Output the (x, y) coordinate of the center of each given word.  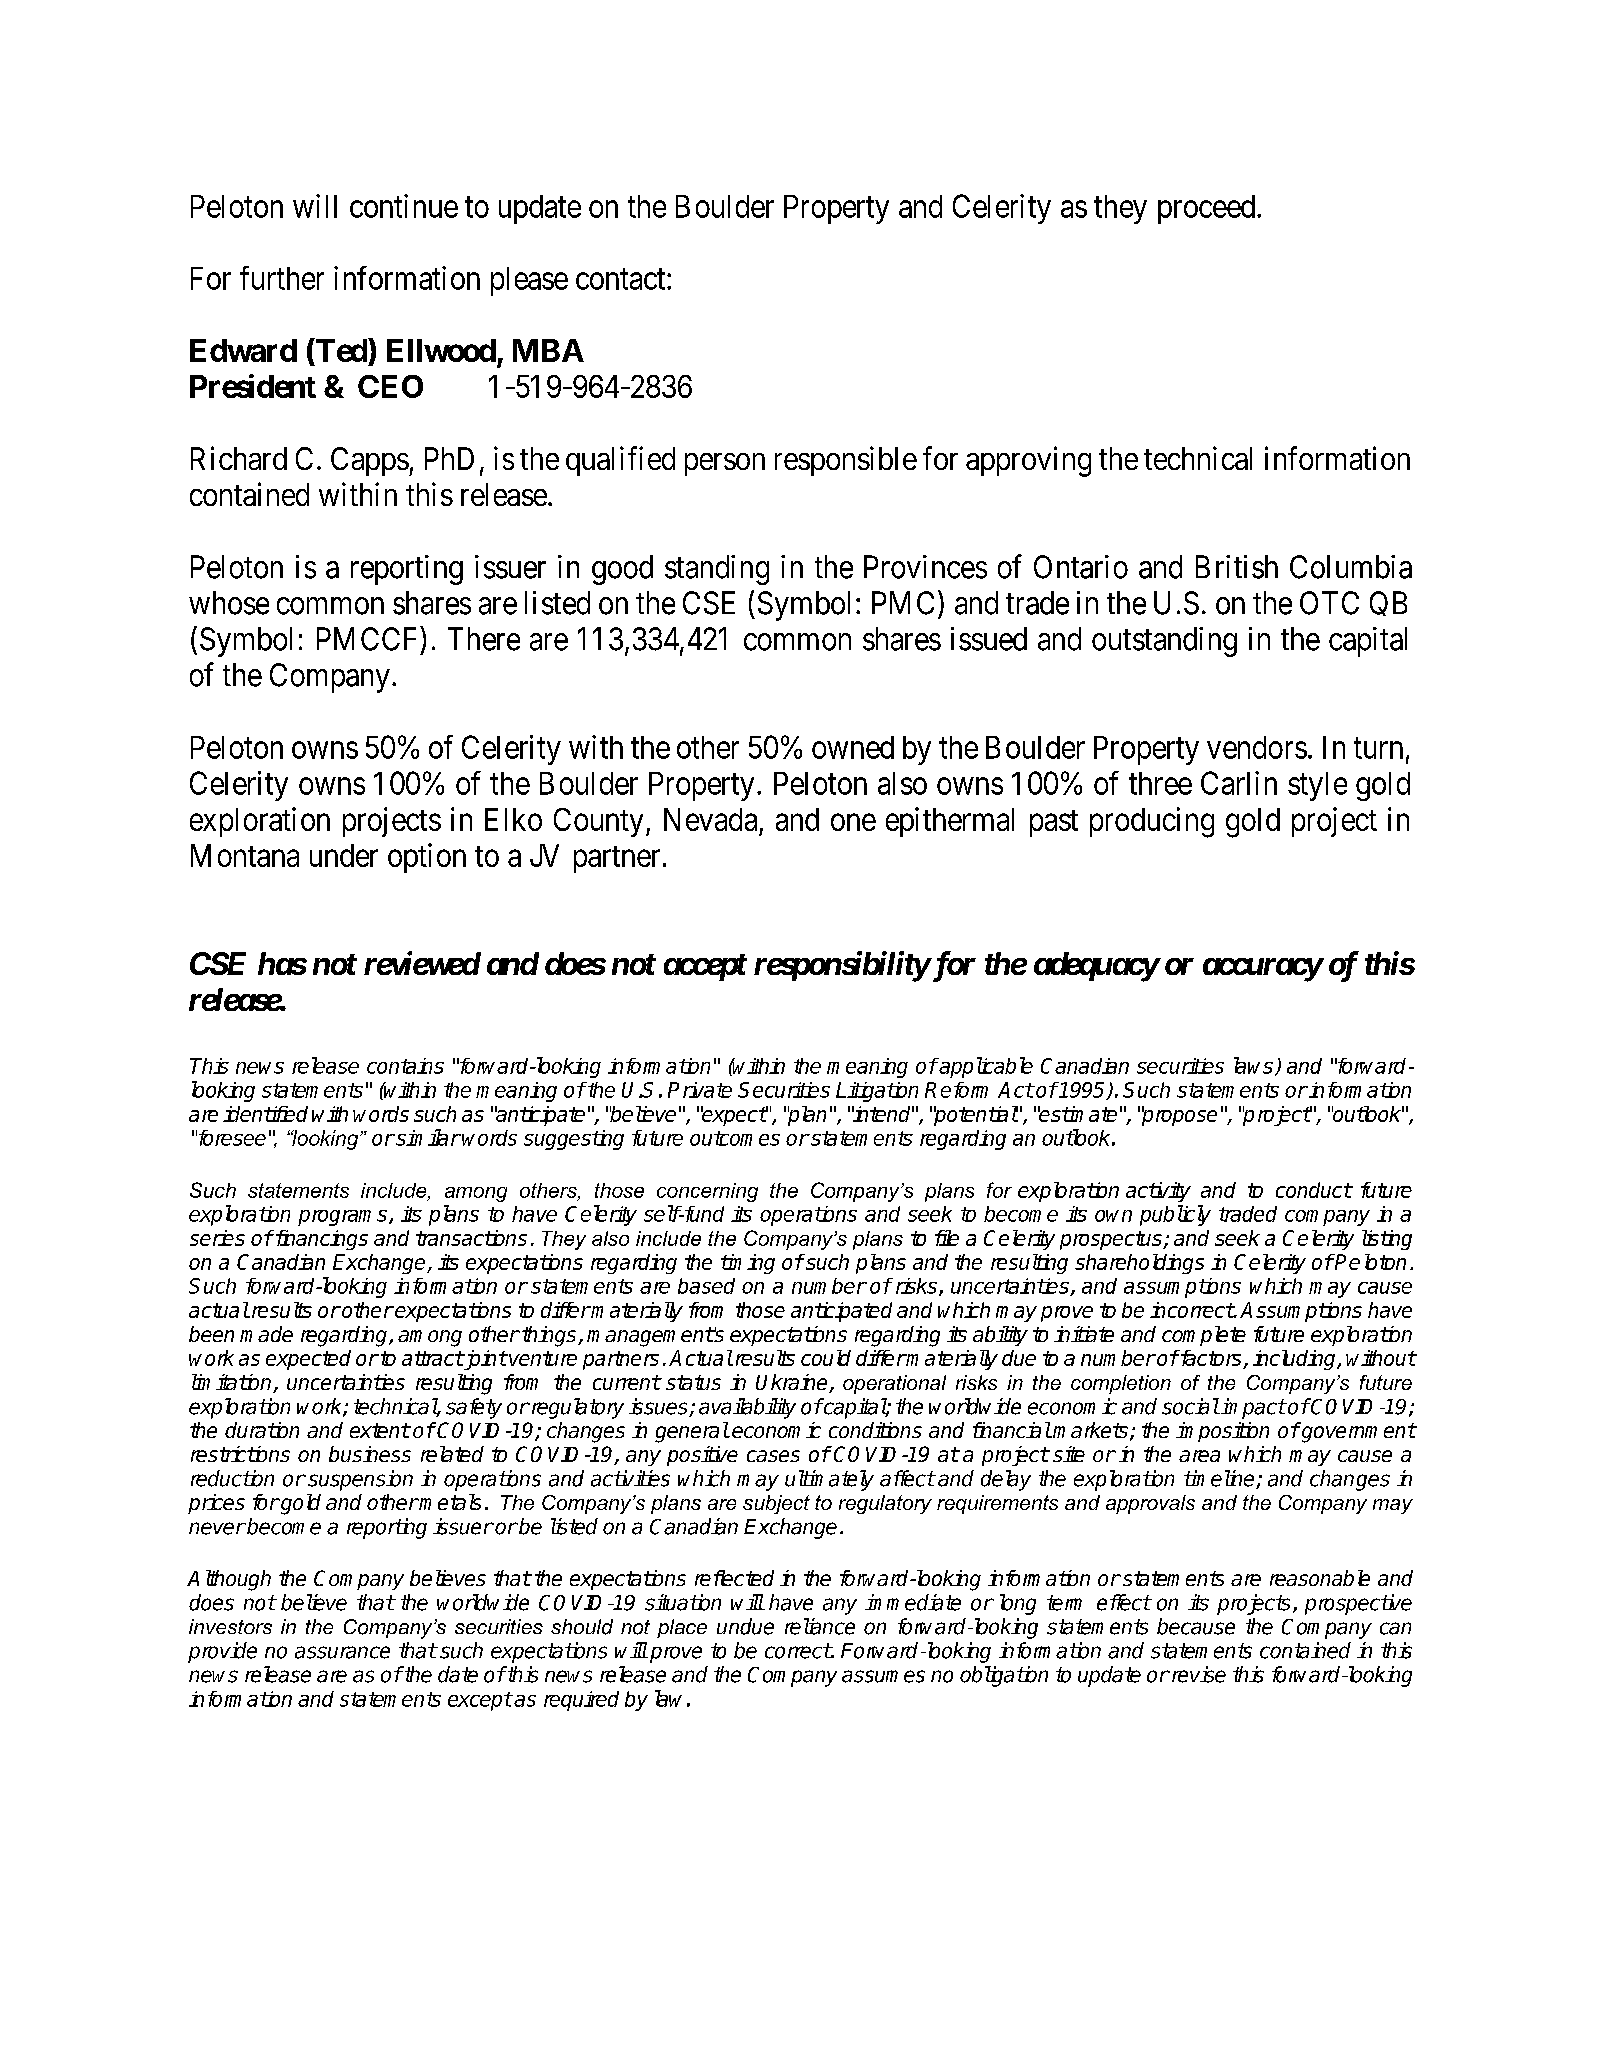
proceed (1208, 209)
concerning (707, 1192)
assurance (342, 1652)
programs (344, 1218)
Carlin (1239, 783)
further (282, 278)
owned (853, 747)
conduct (1314, 1190)
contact (622, 279)
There (484, 639)
